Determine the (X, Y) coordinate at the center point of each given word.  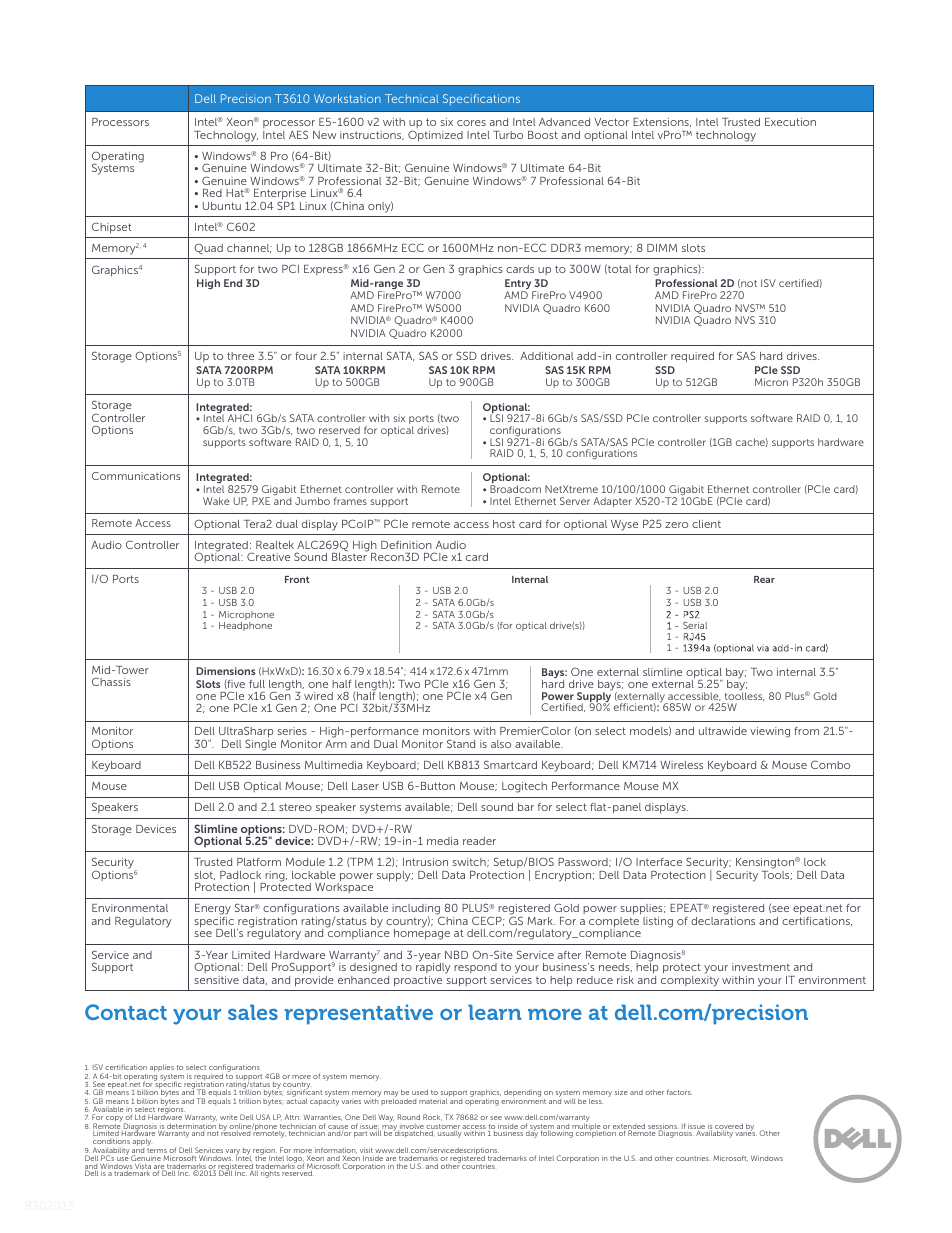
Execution (790, 122)
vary (233, 1153)
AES (298, 134)
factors (679, 1092)
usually (450, 1134)
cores (471, 123)
